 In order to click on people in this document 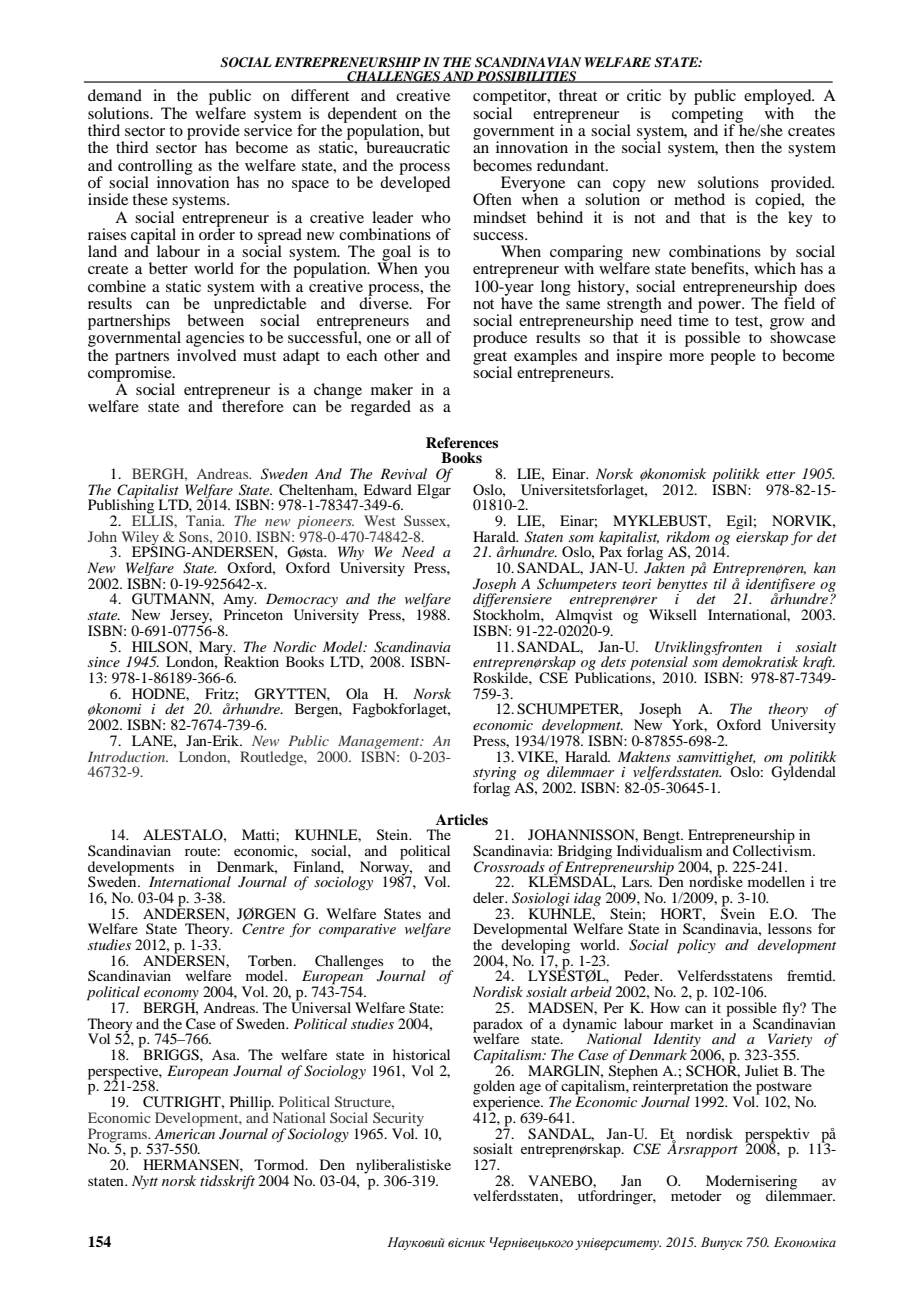, I will do `click(733, 357)`.
